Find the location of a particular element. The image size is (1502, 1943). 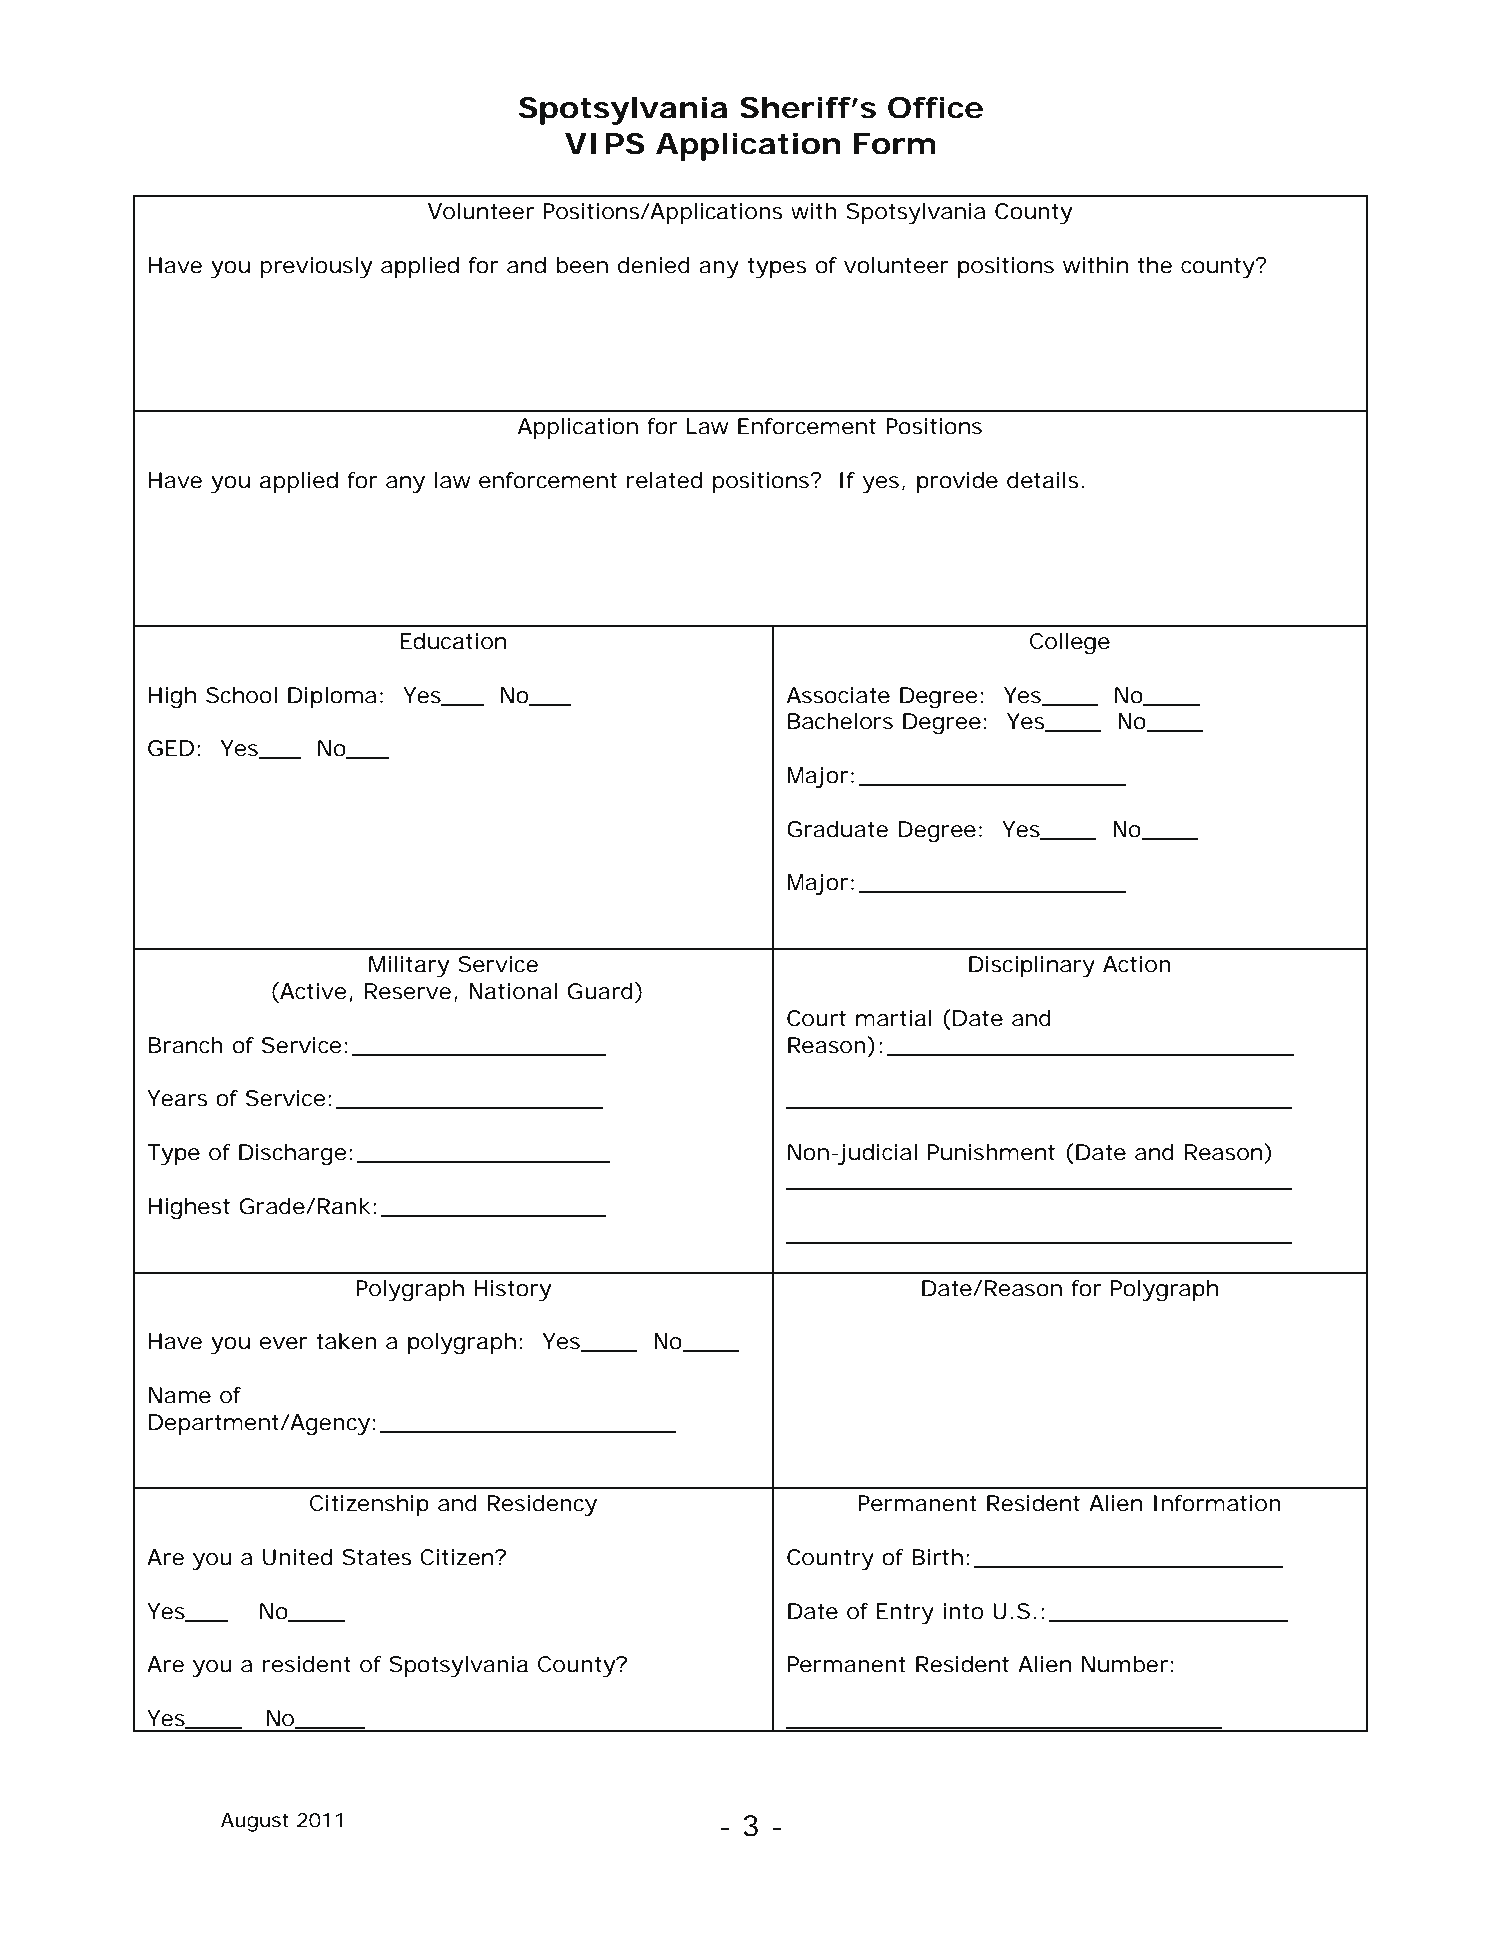

Active is located at coordinates (312, 992).
